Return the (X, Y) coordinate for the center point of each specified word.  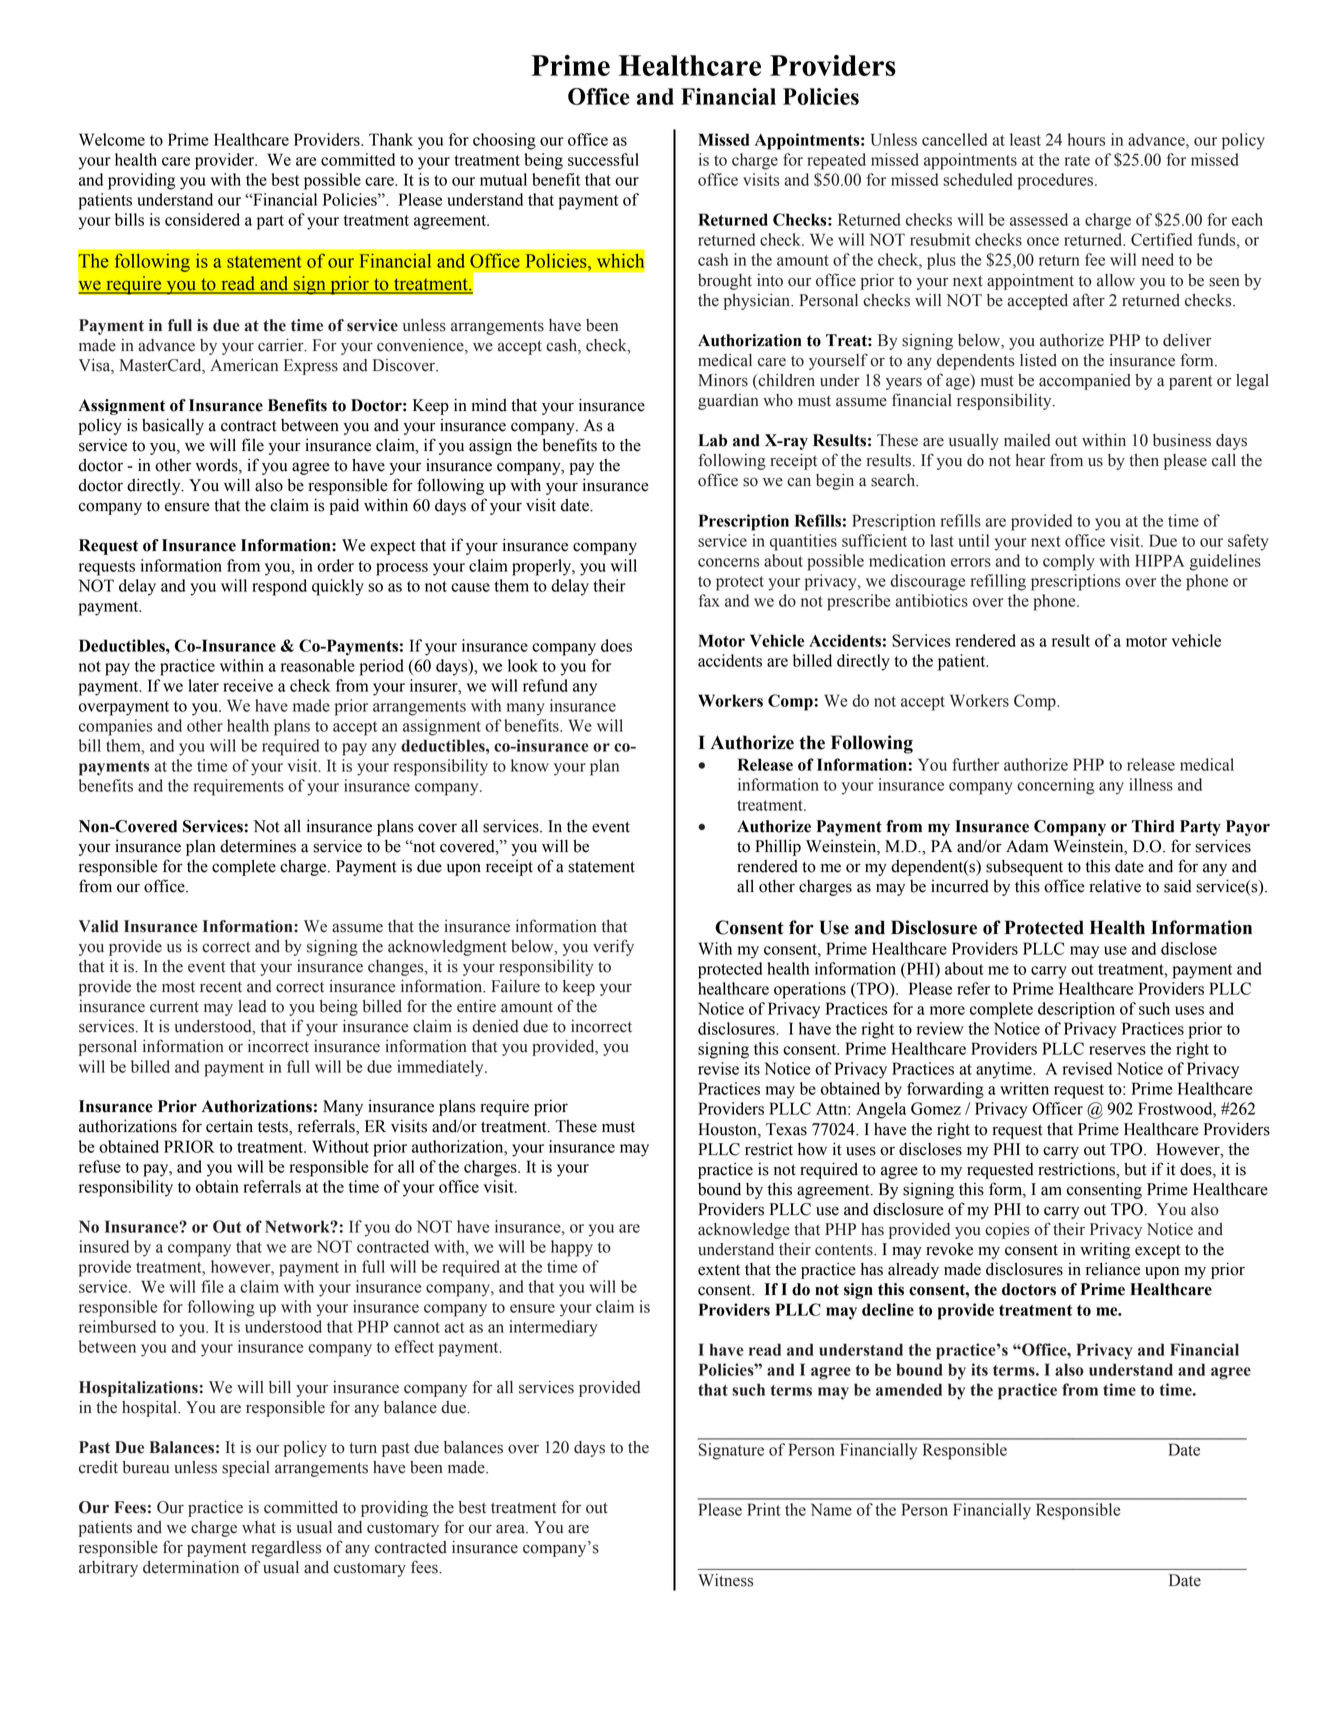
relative (1115, 886)
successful (603, 159)
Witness (725, 1580)
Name (831, 1509)
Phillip (778, 847)
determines (258, 846)
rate (1077, 160)
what (259, 1527)
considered (202, 219)
